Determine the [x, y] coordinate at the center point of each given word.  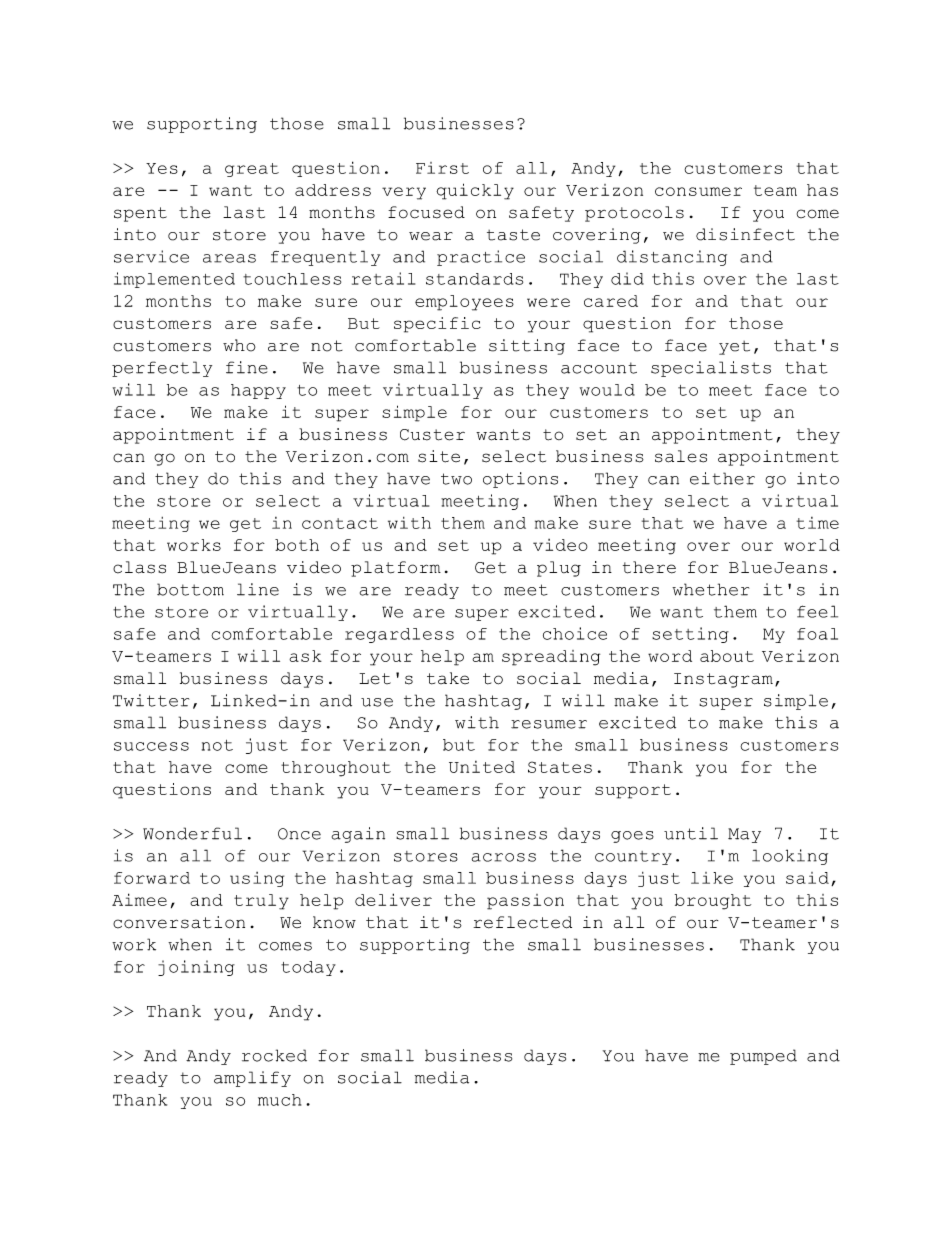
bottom [190, 589]
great [252, 170]
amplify [252, 1079]
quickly [475, 191]
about [727, 656]
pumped [763, 1057]
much [279, 1100]
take [448, 678]
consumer [698, 191]
